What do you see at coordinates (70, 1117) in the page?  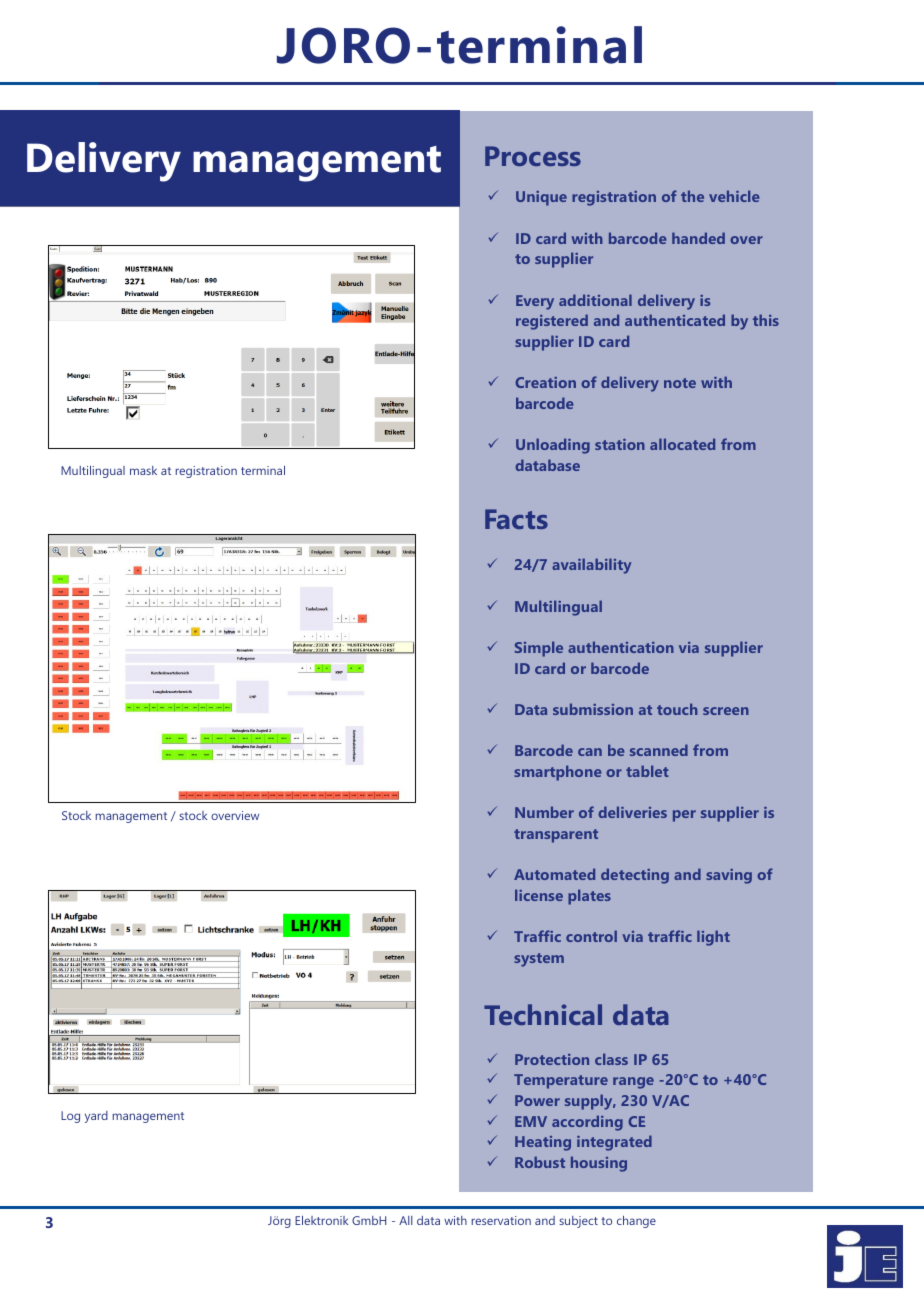 I see `Log` at bounding box center [70, 1117].
